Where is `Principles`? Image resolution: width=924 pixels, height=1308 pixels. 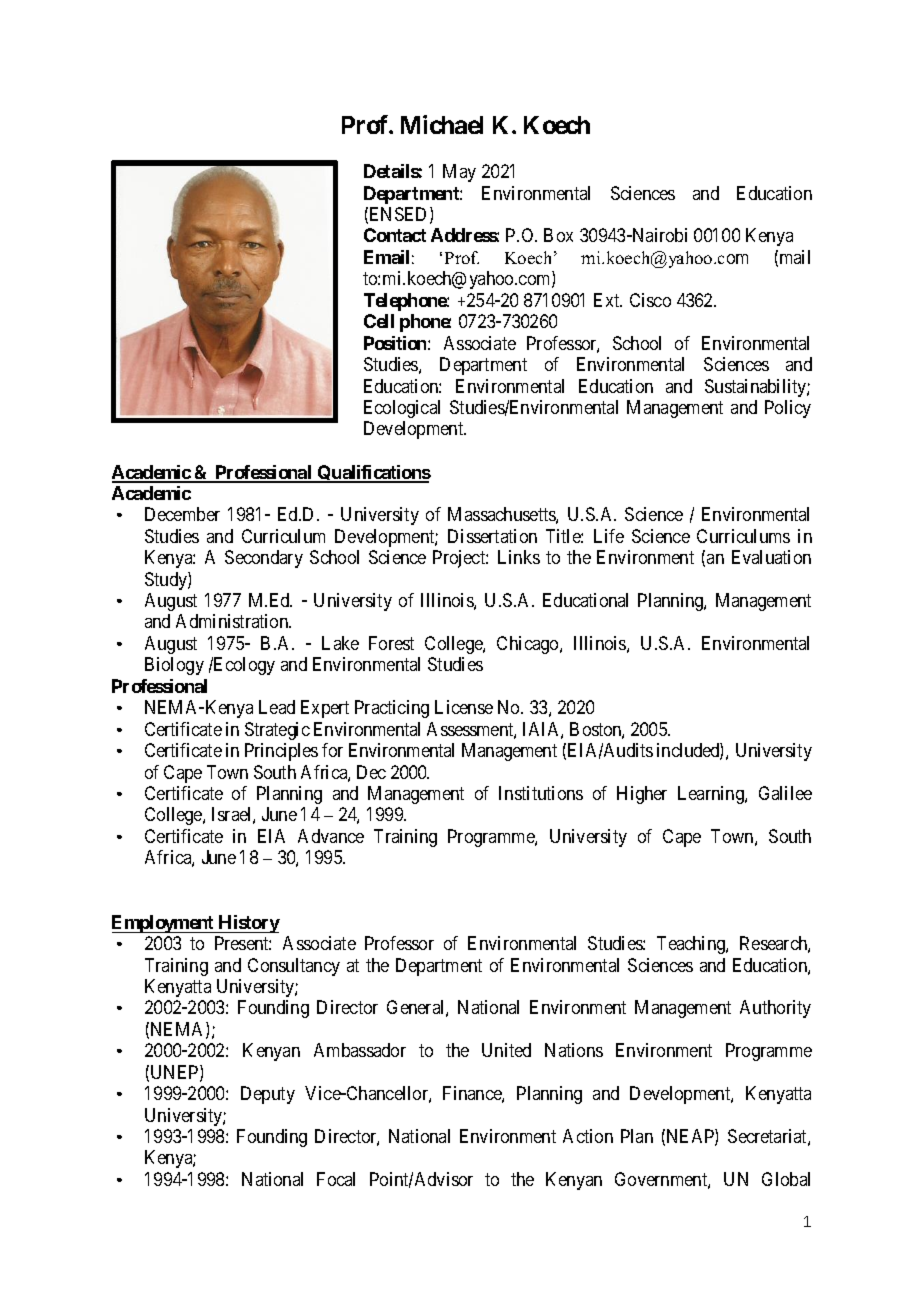 Principles is located at coordinates (281, 752).
